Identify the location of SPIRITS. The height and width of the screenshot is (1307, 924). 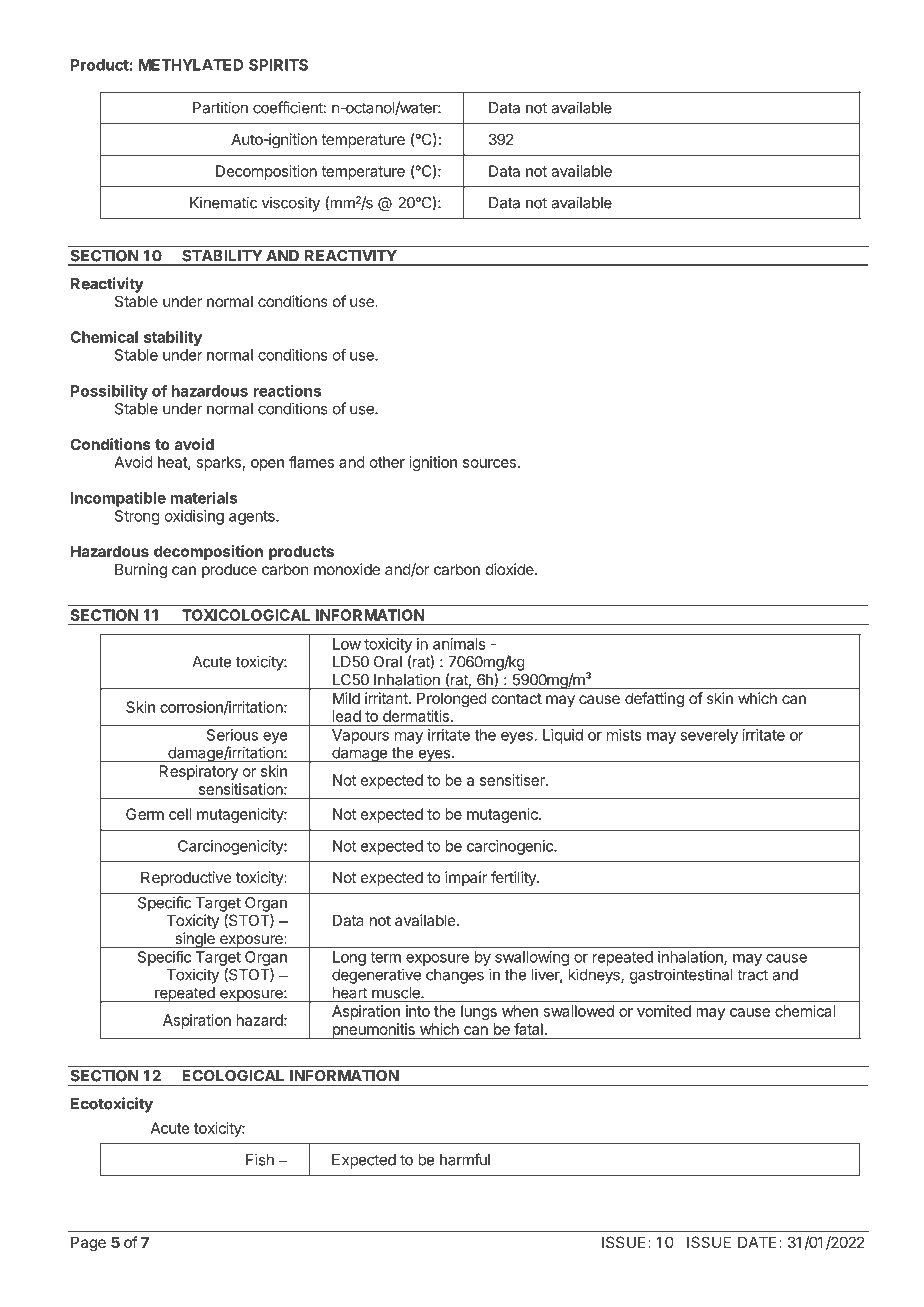
(278, 65).
